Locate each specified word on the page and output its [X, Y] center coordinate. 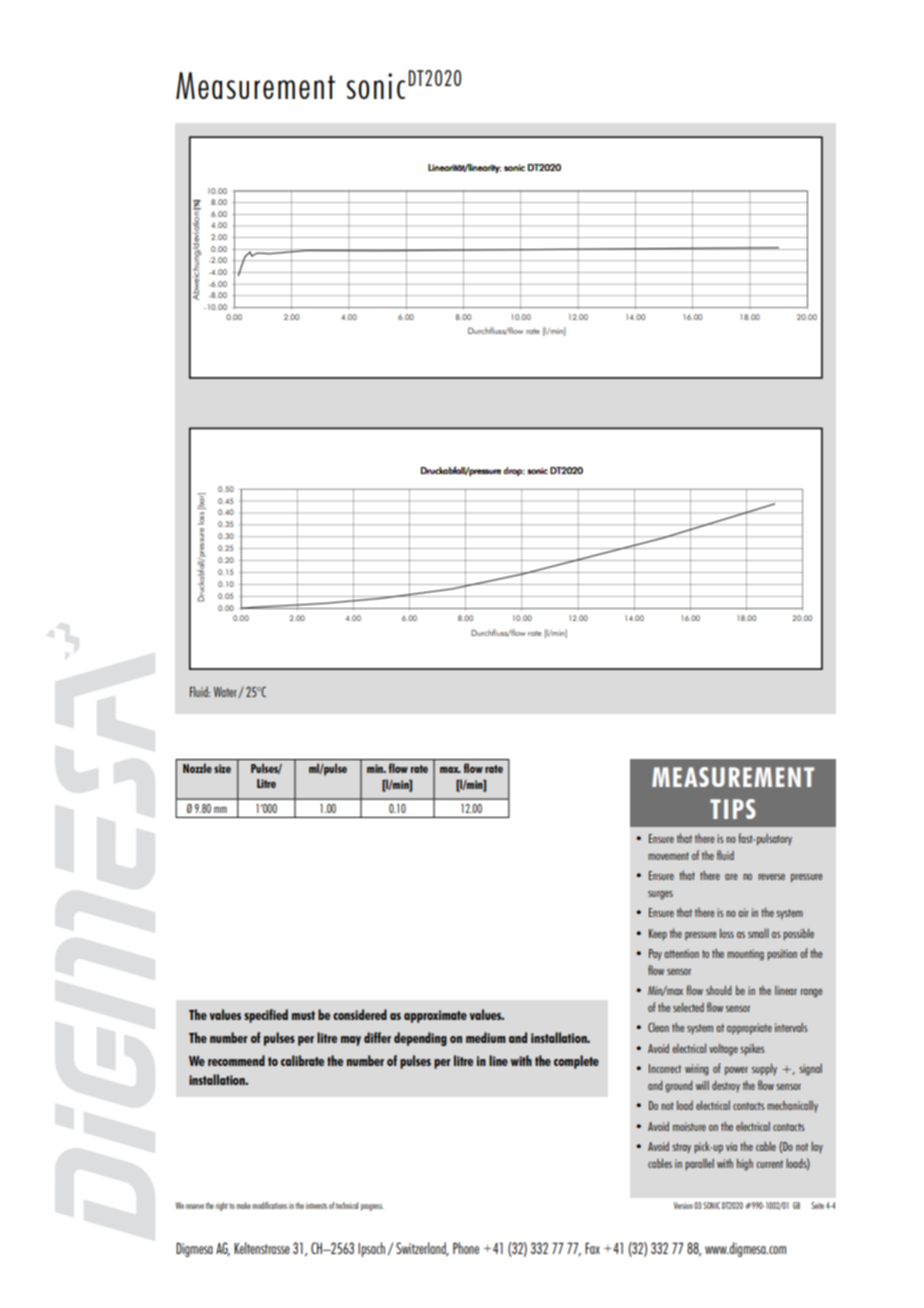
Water [226, 692]
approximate [435, 1016]
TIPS [733, 809]
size [222, 768]
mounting [745, 955]
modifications [269, 1205]
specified [266, 1016]
